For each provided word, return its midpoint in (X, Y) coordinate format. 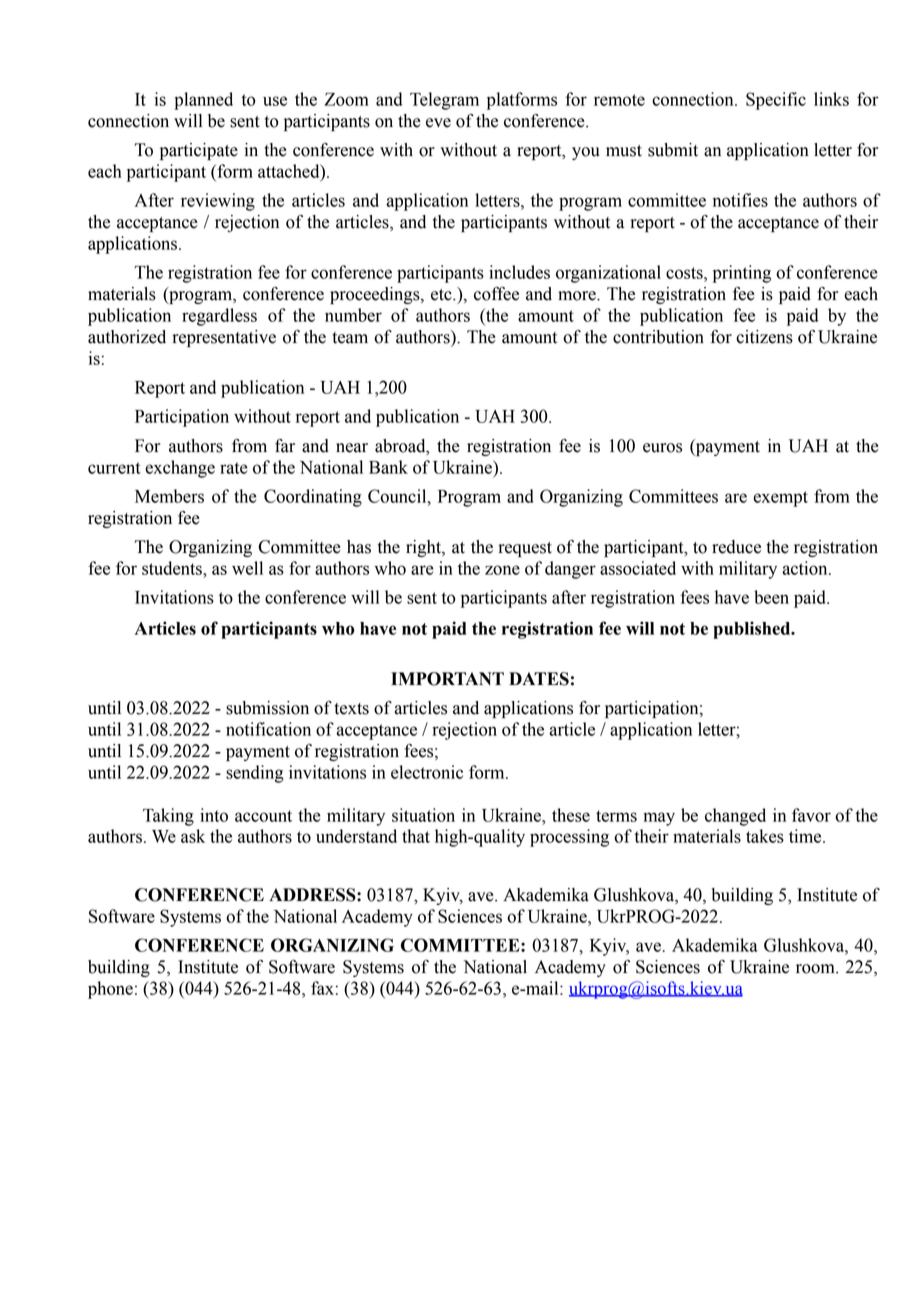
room (816, 969)
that (416, 836)
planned (203, 101)
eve (438, 123)
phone (110, 990)
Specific (776, 101)
